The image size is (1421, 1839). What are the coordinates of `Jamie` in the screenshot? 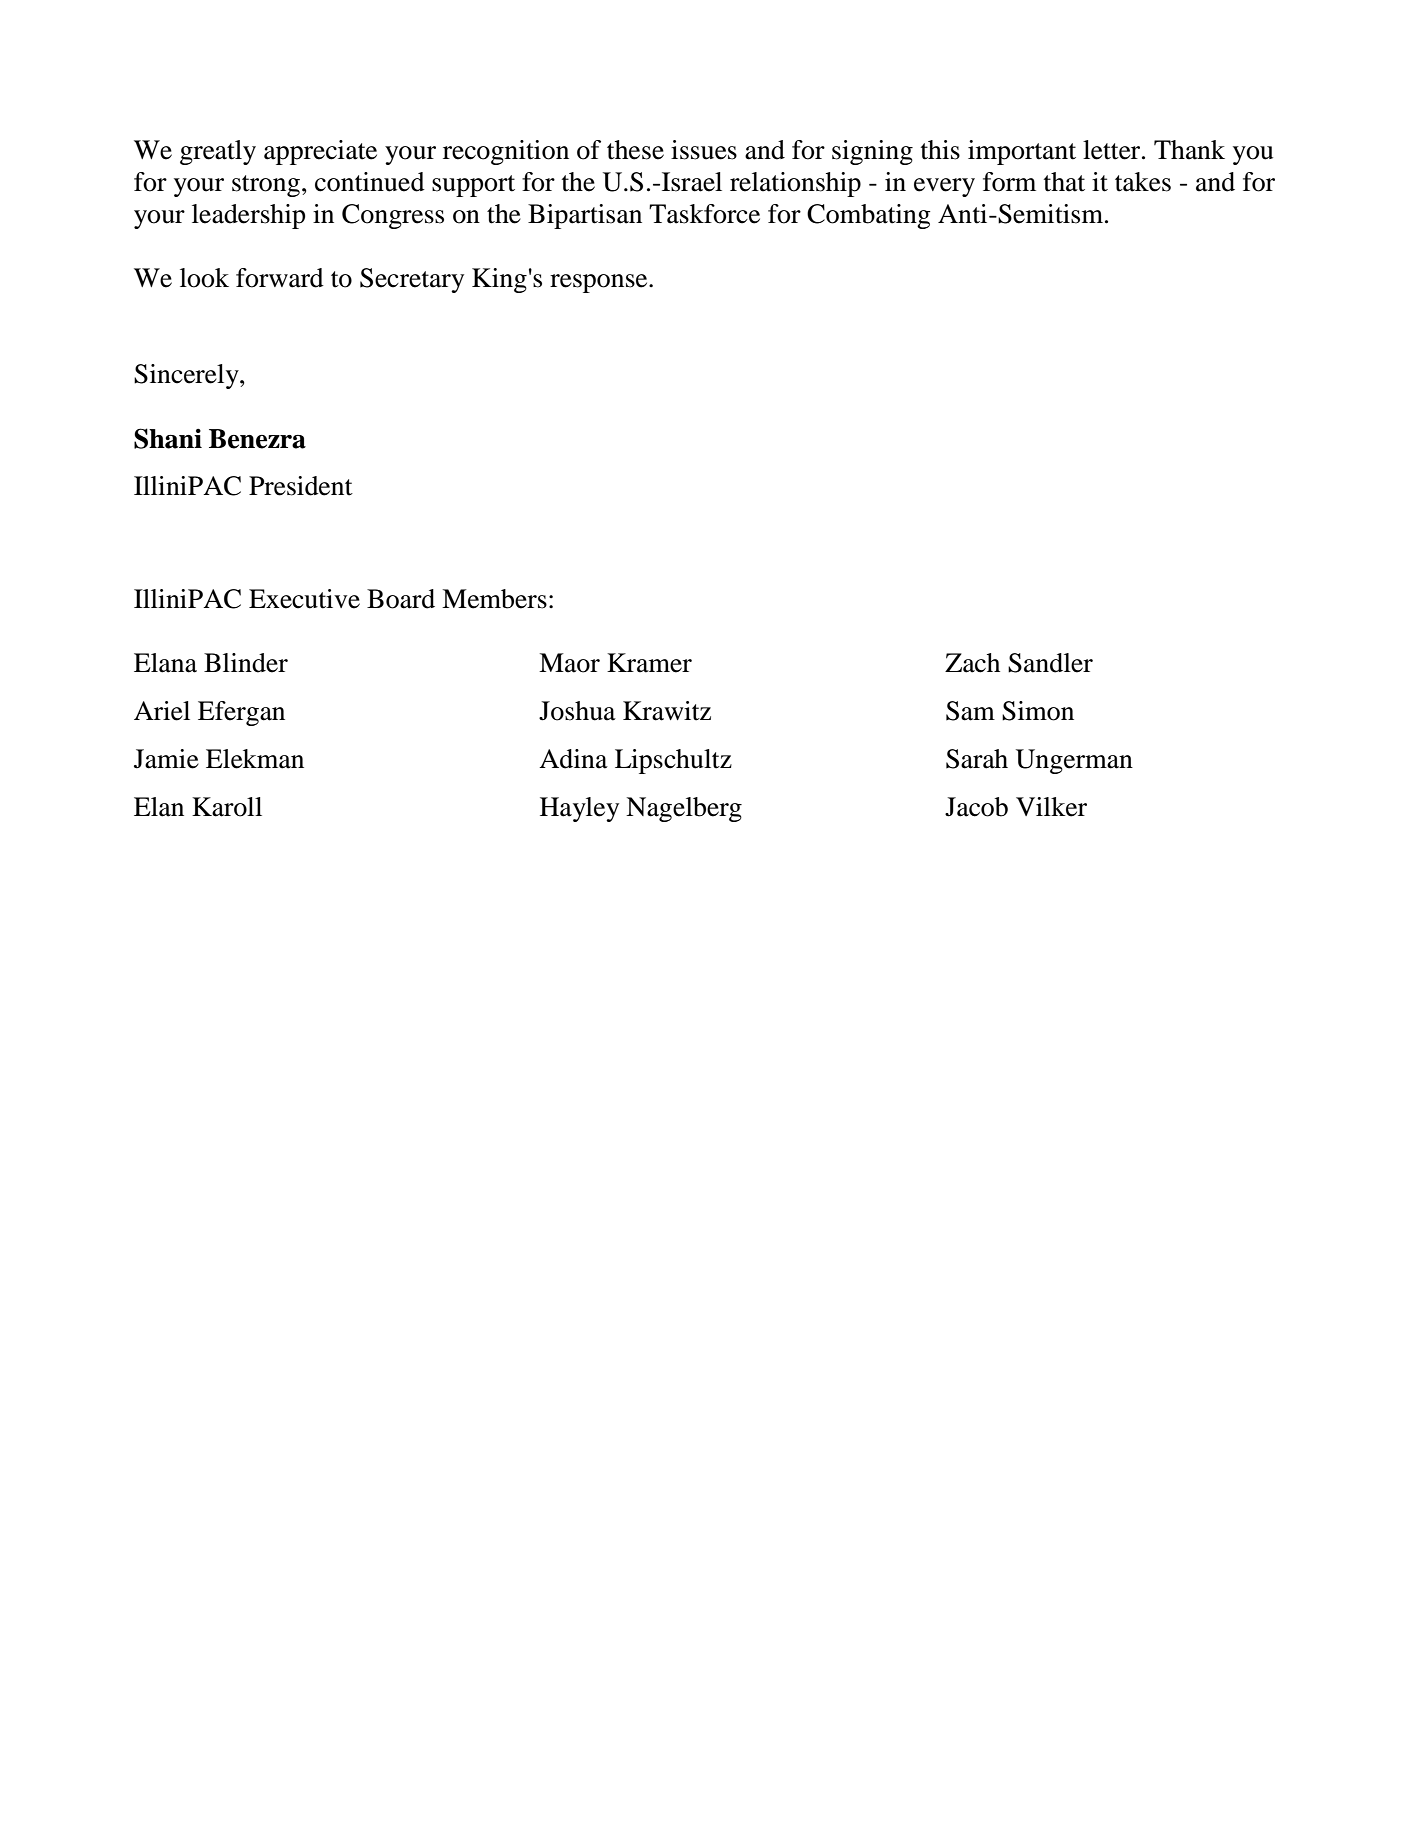 It's located at (166, 759).
